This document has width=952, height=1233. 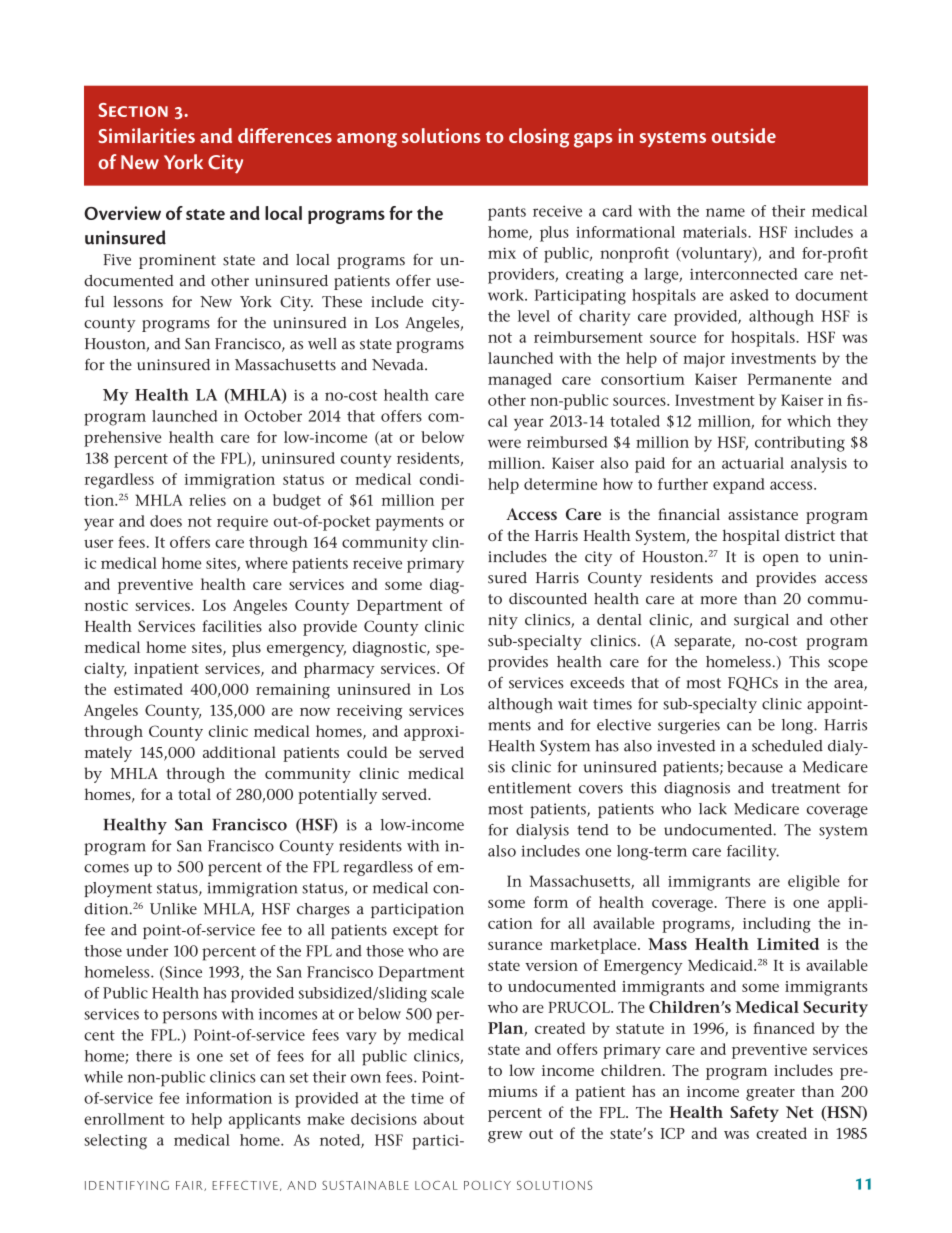 I want to click on relies, so click(x=207, y=500).
